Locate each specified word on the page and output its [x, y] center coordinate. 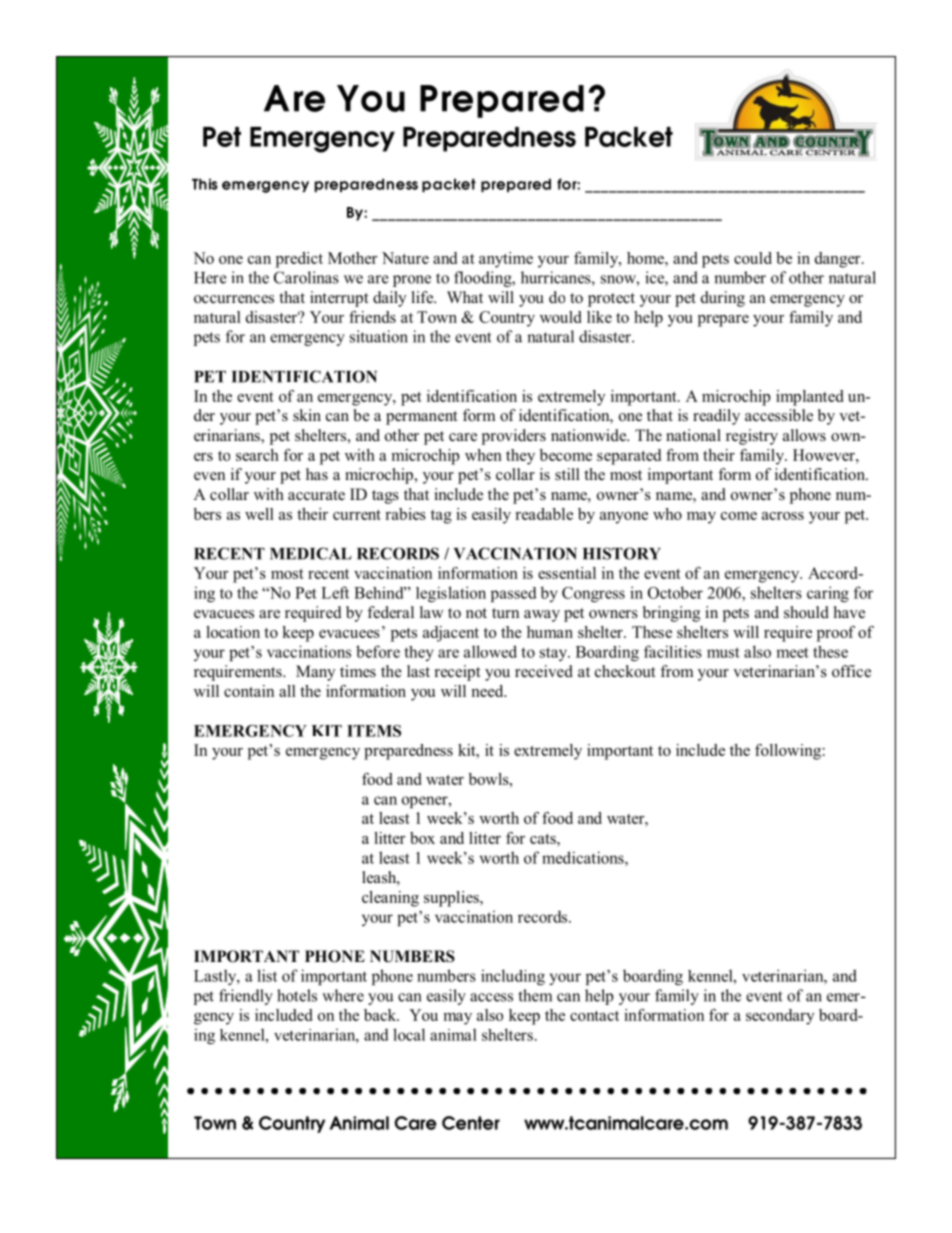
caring [828, 594]
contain [249, 691]
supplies [452, 899]
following [788, 752]
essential [567, 573]
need [488, 691]
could [753, 258]
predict [299, 260]
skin [307, 415]
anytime [506, 260]
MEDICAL [311, 553]
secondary [780, 1017]
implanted [809, 398]
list [267, 975]
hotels [297, 995]
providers [514, 437]
